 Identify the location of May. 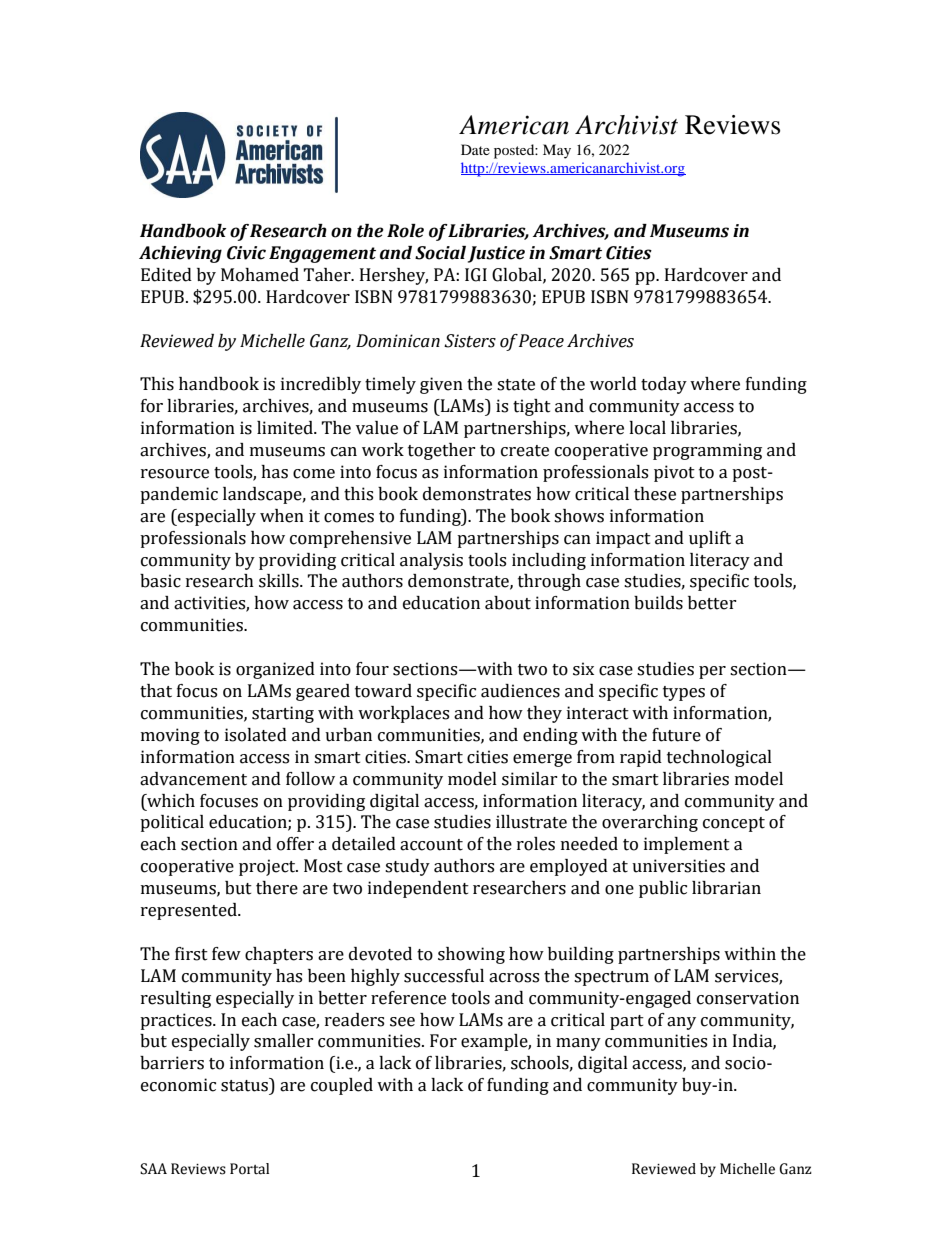
(557, 151).
